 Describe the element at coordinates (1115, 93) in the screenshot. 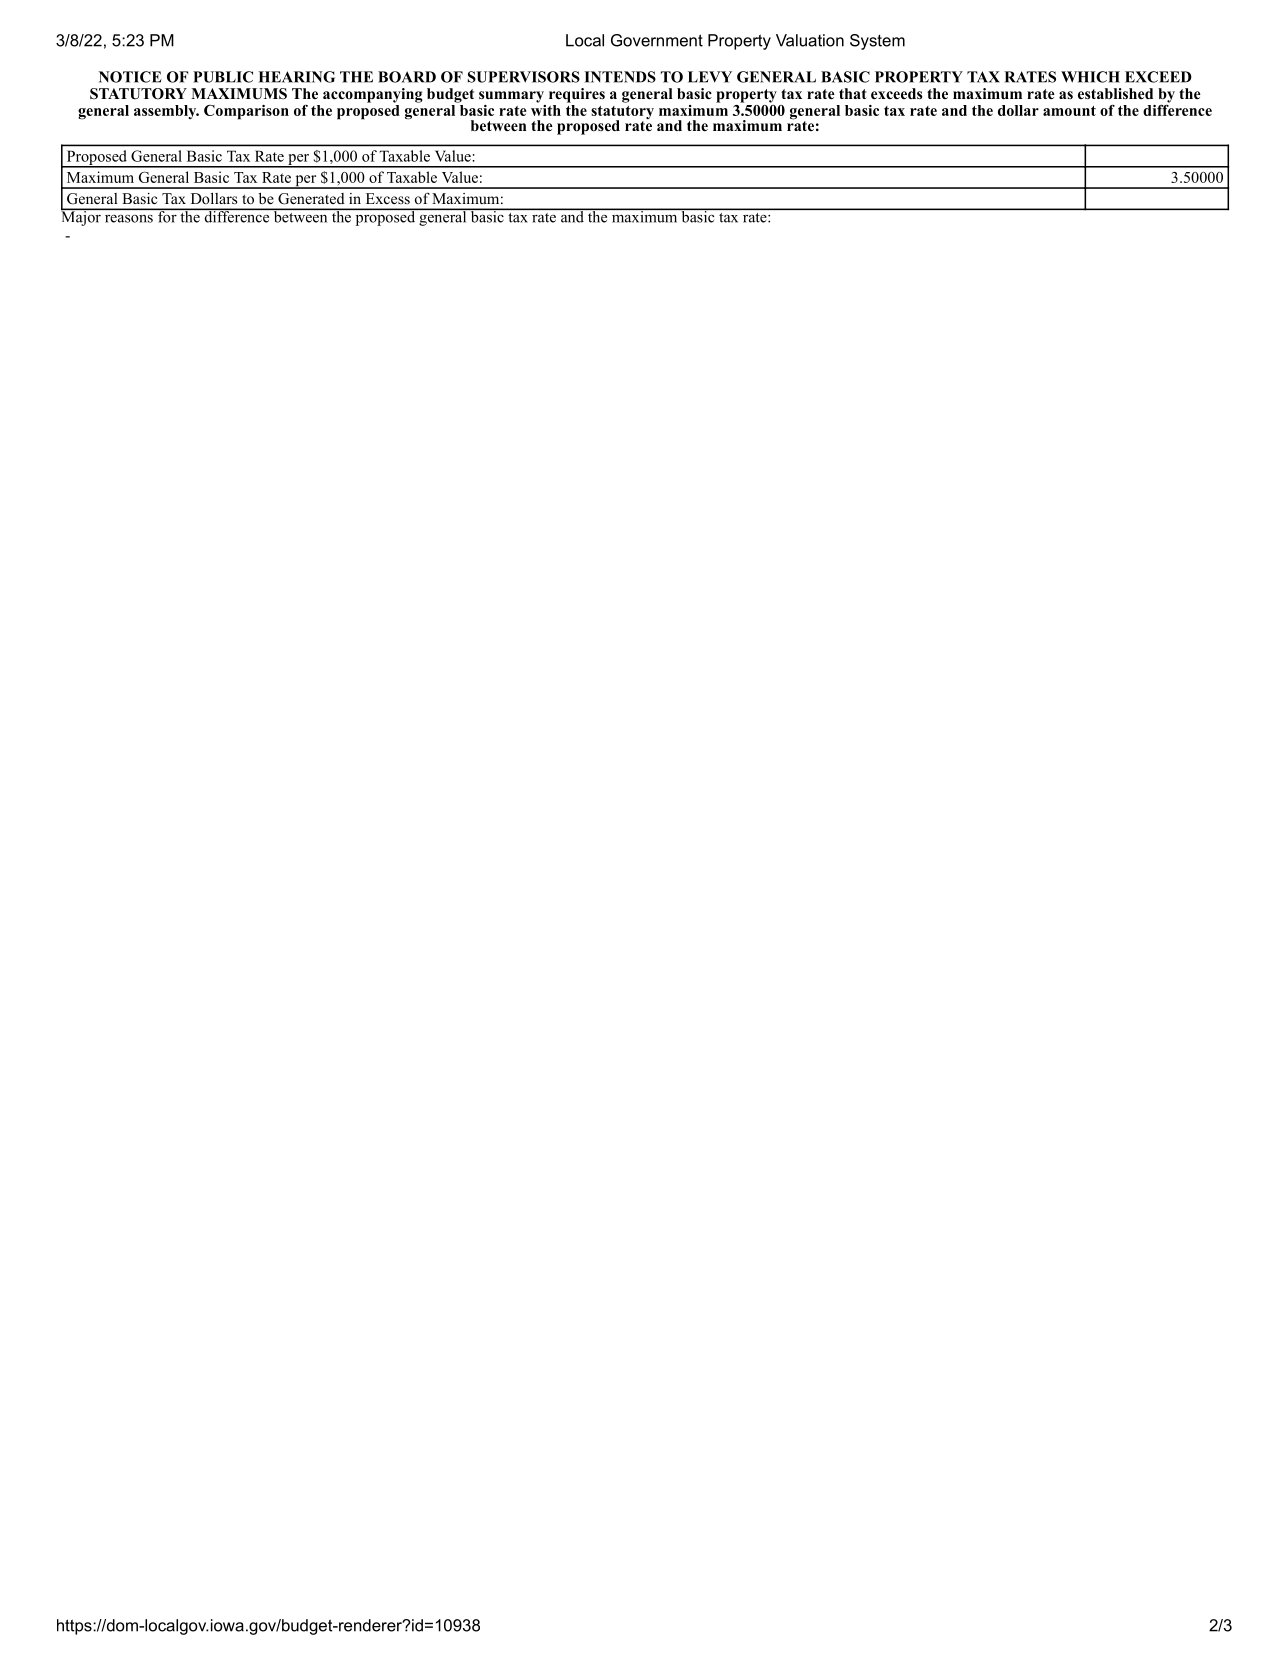

I see `established` at that location.
